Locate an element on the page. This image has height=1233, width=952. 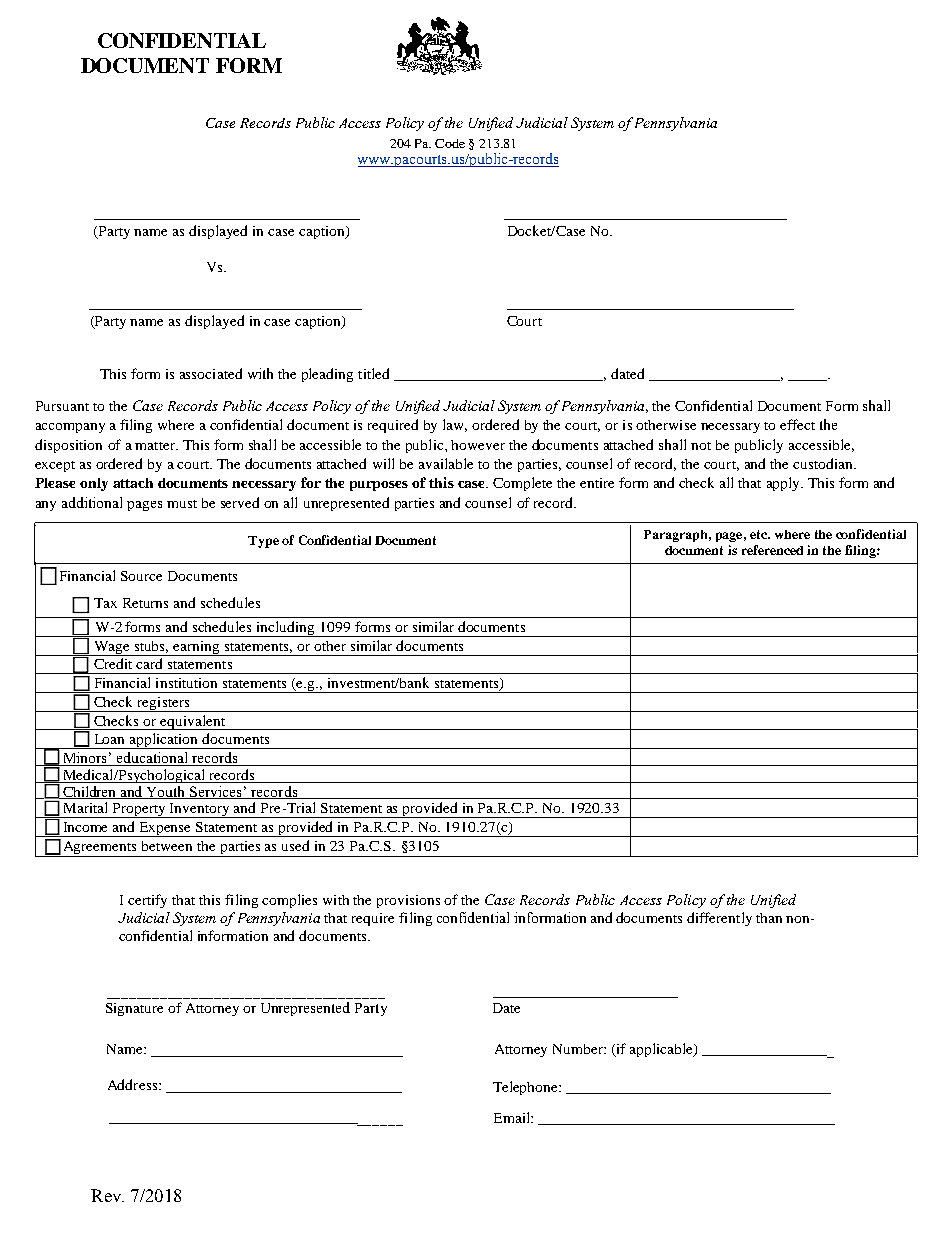
stubs is located at coordinates (151, 647).
